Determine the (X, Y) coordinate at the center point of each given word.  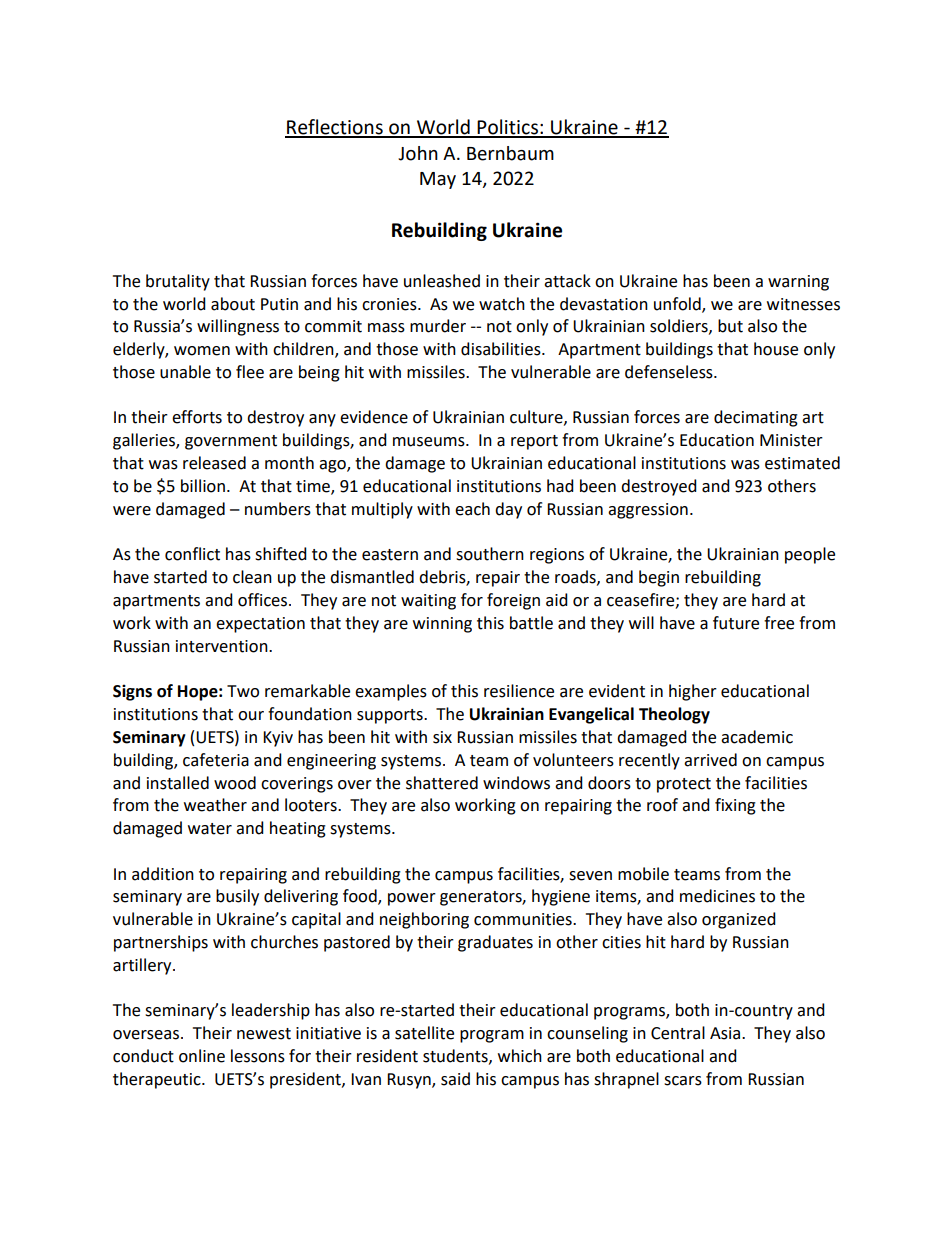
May (438, 180)
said (455, 1079)
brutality (178, 282)
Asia (726, 1033)
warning (798, 283)
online (202, 1056)
